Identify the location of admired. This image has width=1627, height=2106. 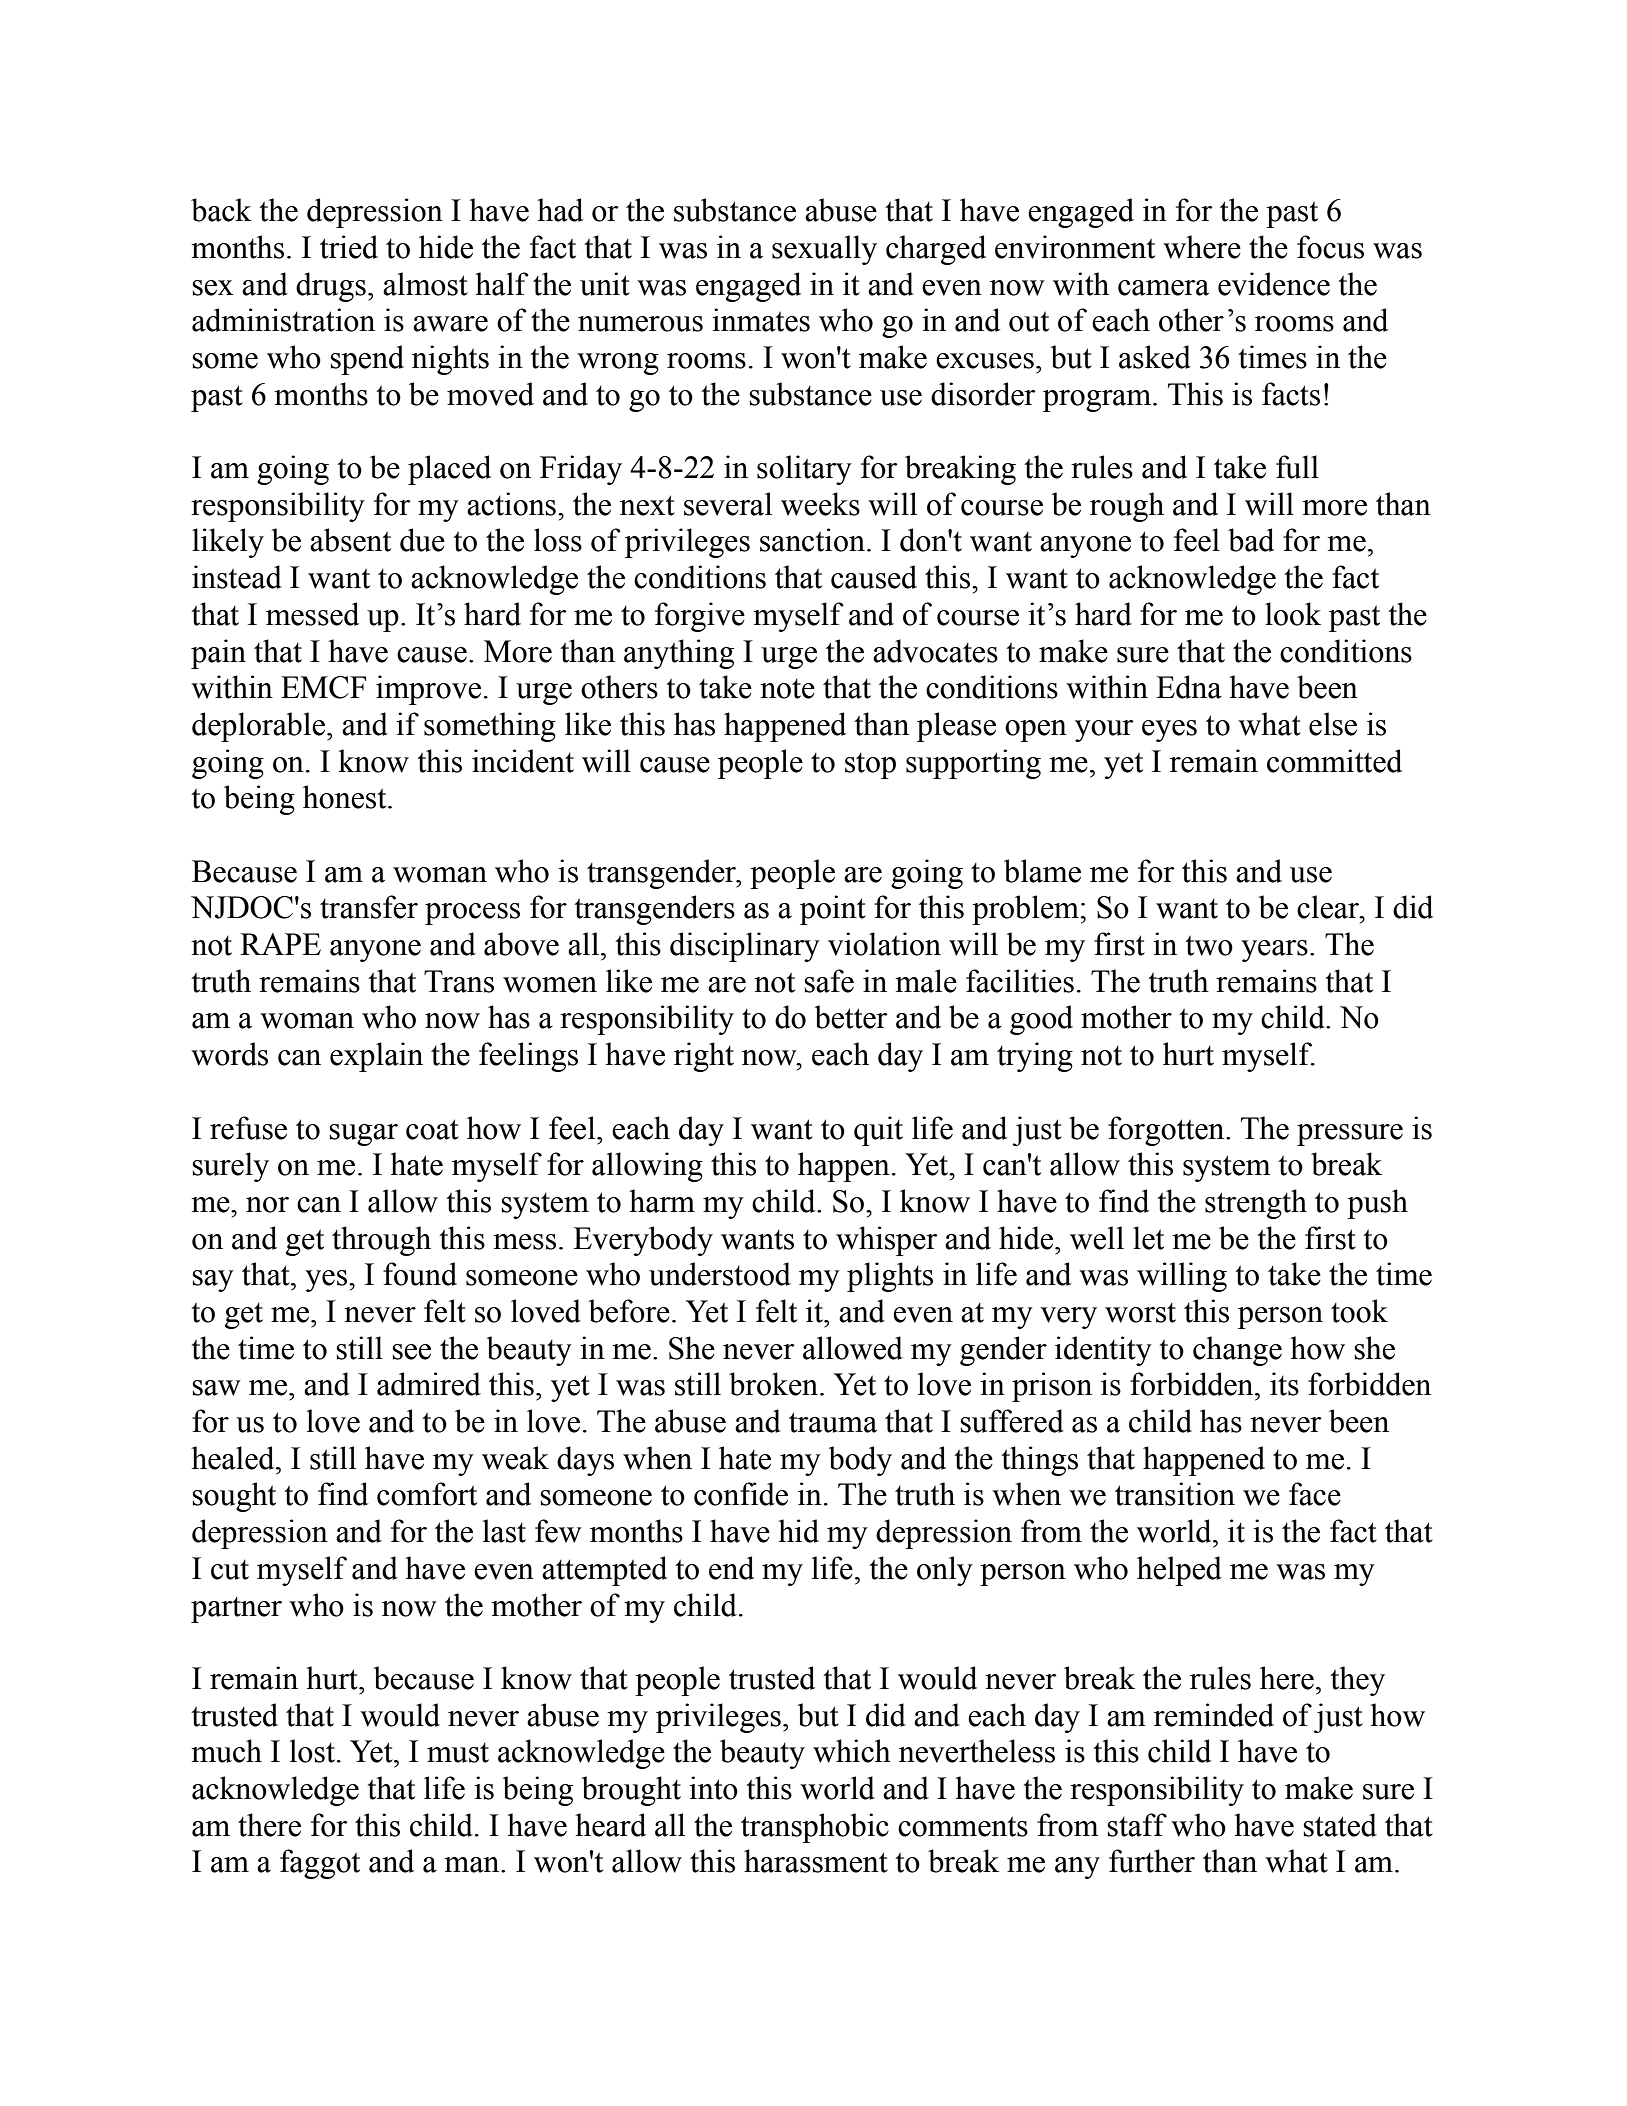
(429, 1384).
